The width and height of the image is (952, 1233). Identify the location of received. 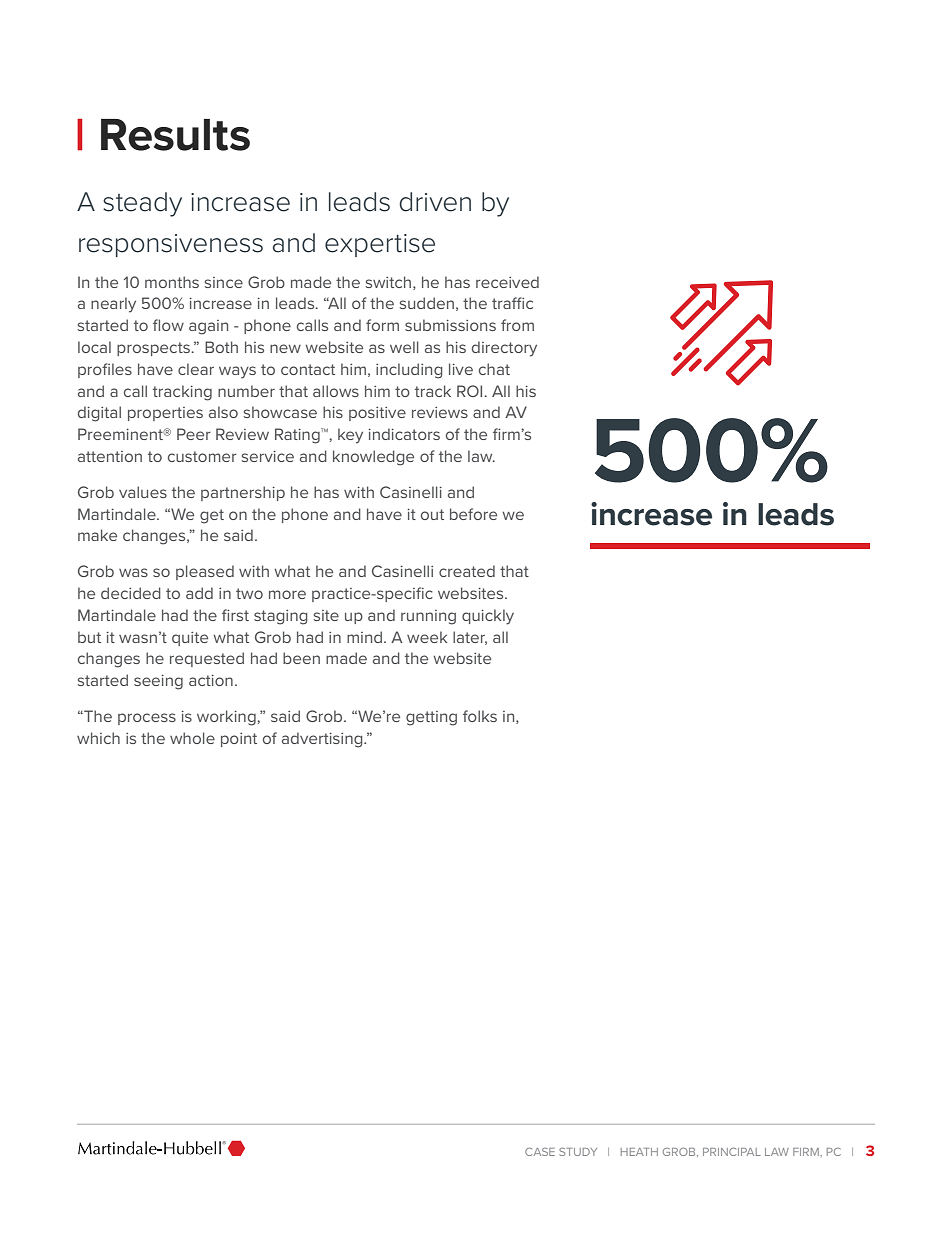
(507, 282).
